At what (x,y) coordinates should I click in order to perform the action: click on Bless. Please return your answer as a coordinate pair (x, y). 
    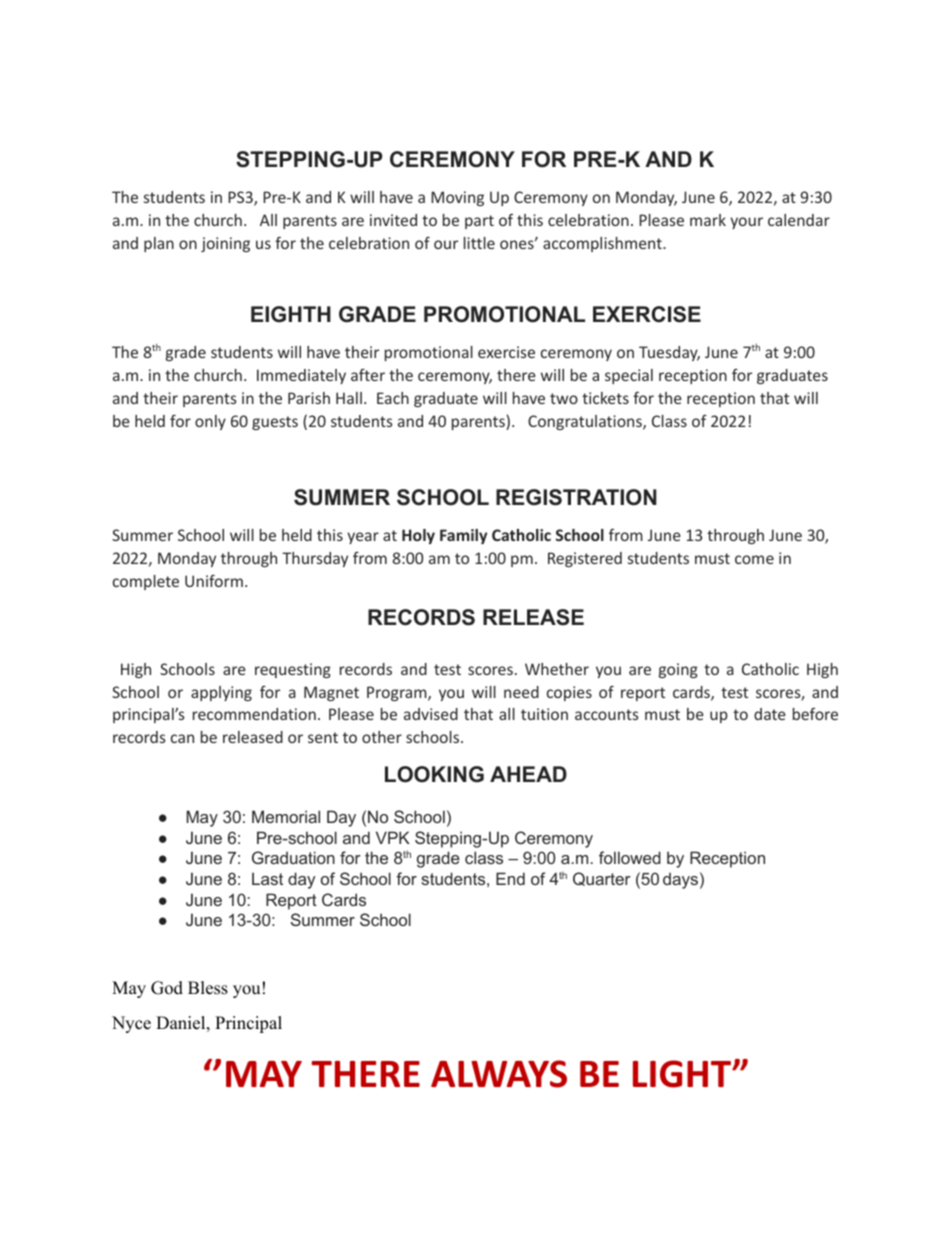
    Looking at the image, I should click on (208, 988).
